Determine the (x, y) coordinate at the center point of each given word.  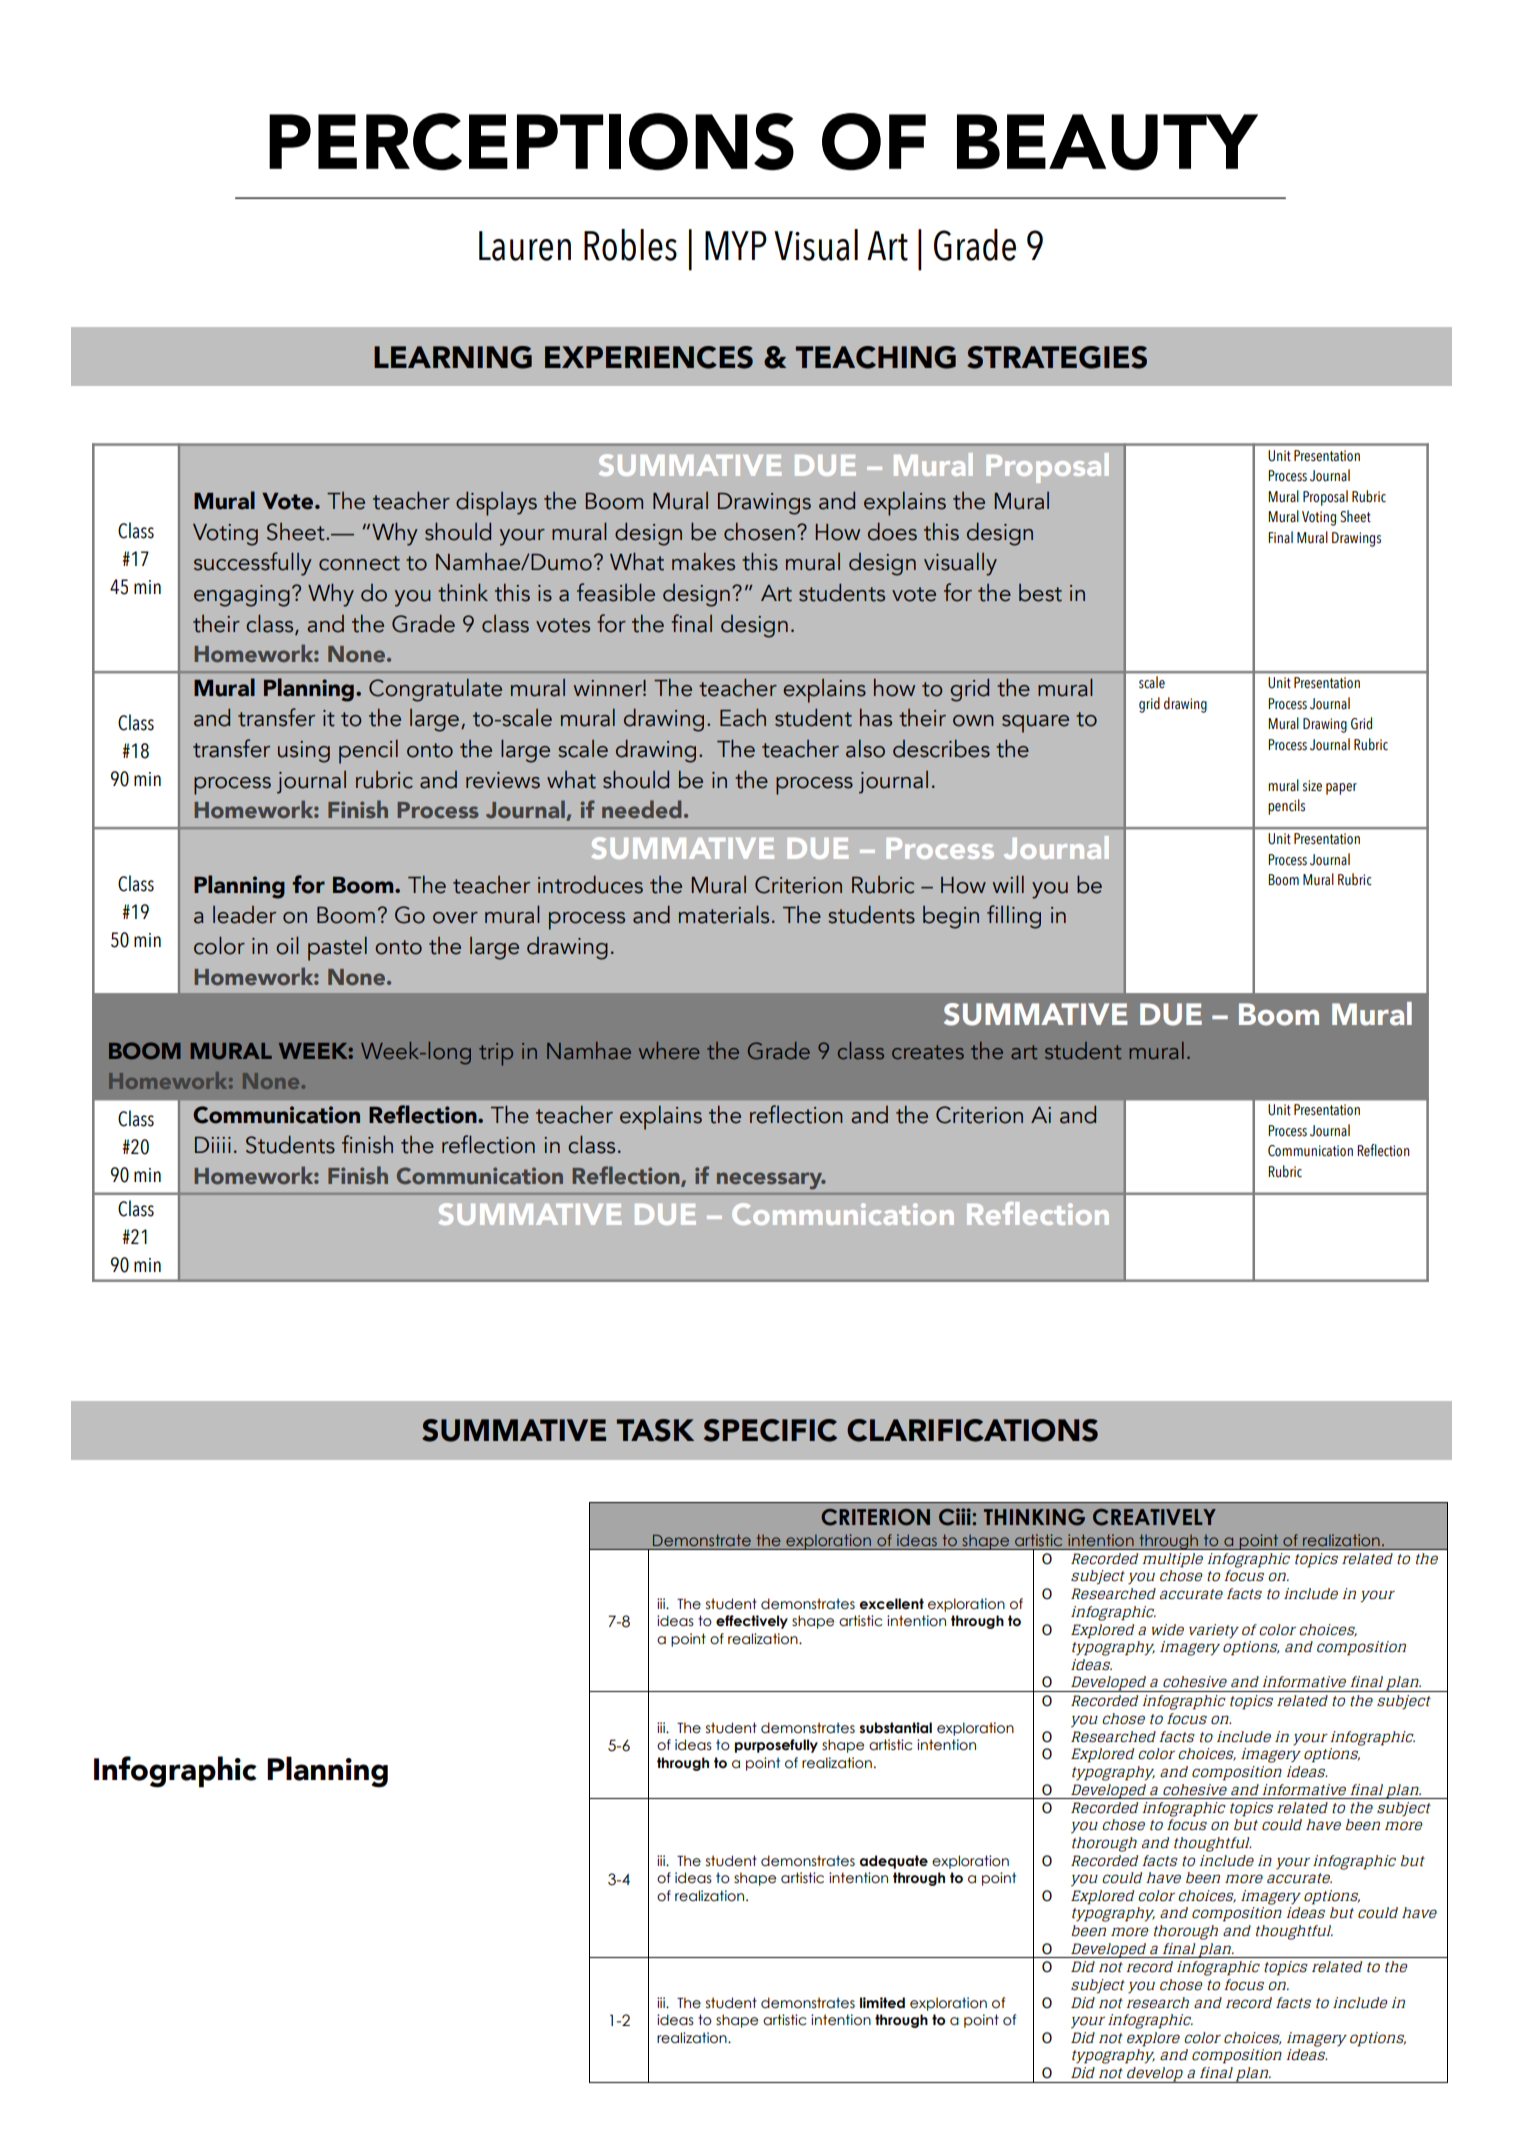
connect (359, 563)
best (1040, 593)
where (669, 1050)
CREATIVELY (1154, 1517)
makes (703, 561)
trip (496, 1054)
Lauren (525, 246)
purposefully (776, 1746)
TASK (655, 1430)
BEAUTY (1107, 142)
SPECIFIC (770, 1430)
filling (1014, 917)
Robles (630, 245)
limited (882, 2003)
